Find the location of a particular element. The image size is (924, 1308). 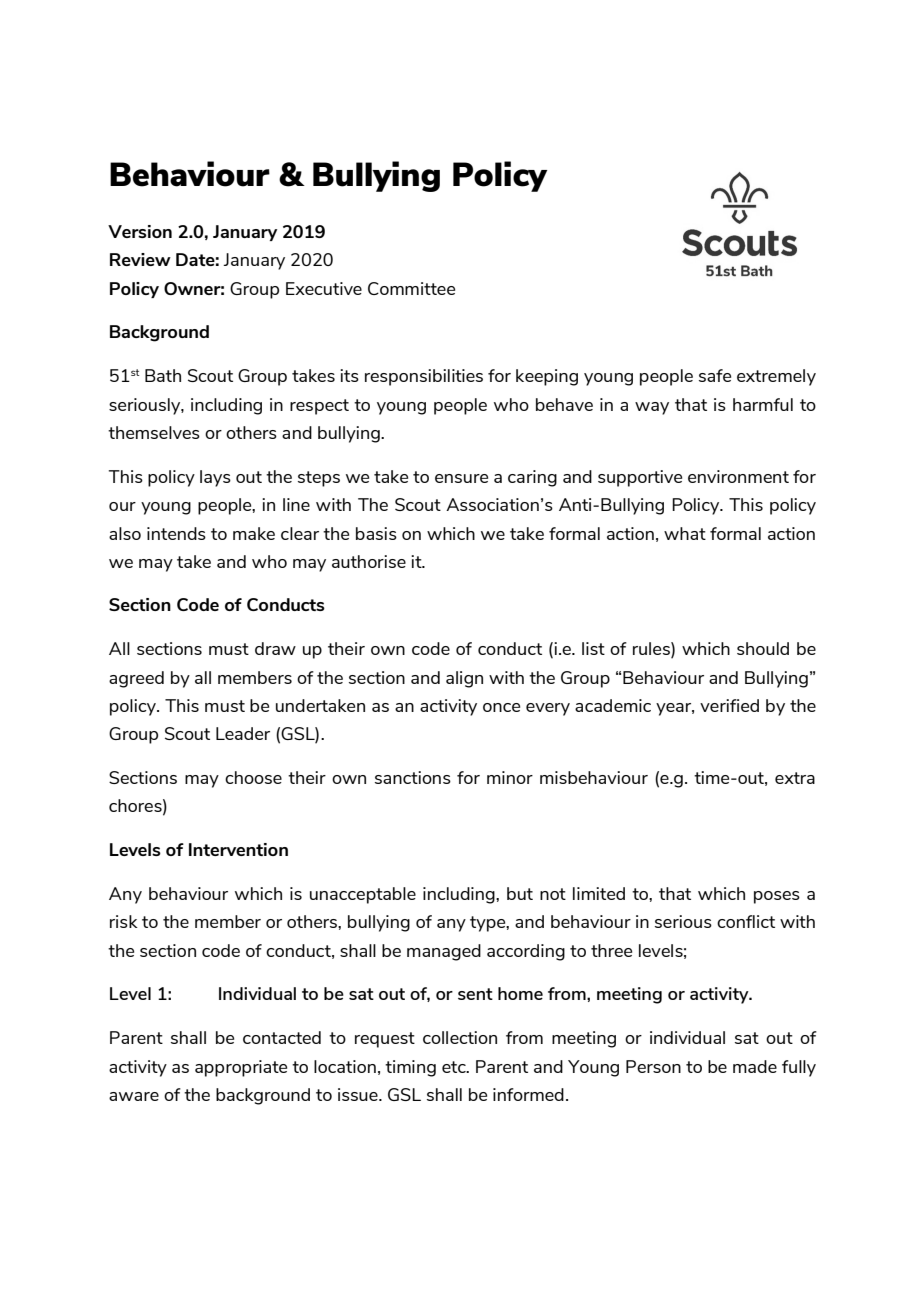

align is located at coordinates (464, 679).
